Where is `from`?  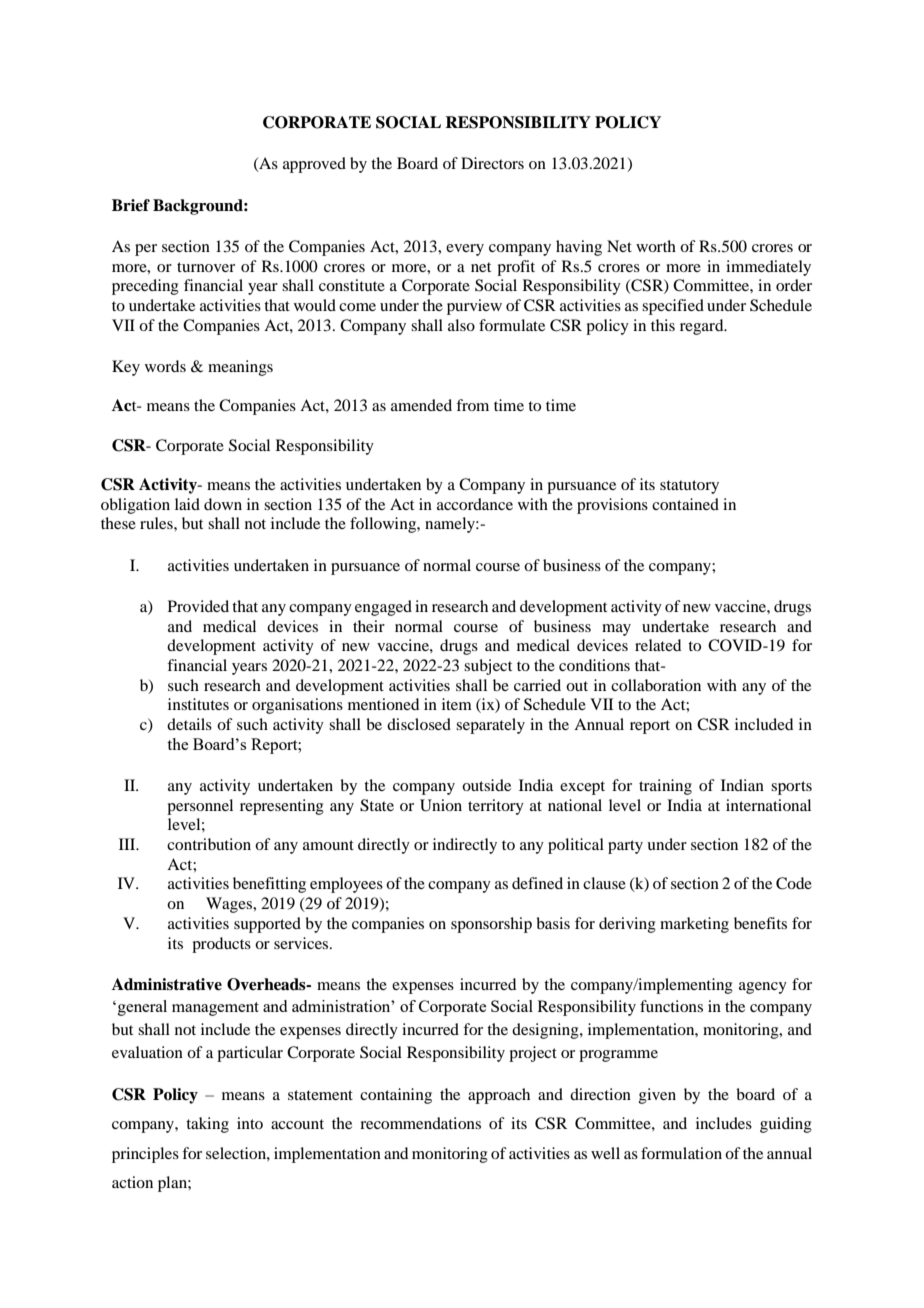 from is located at coordinates (472, 405).
